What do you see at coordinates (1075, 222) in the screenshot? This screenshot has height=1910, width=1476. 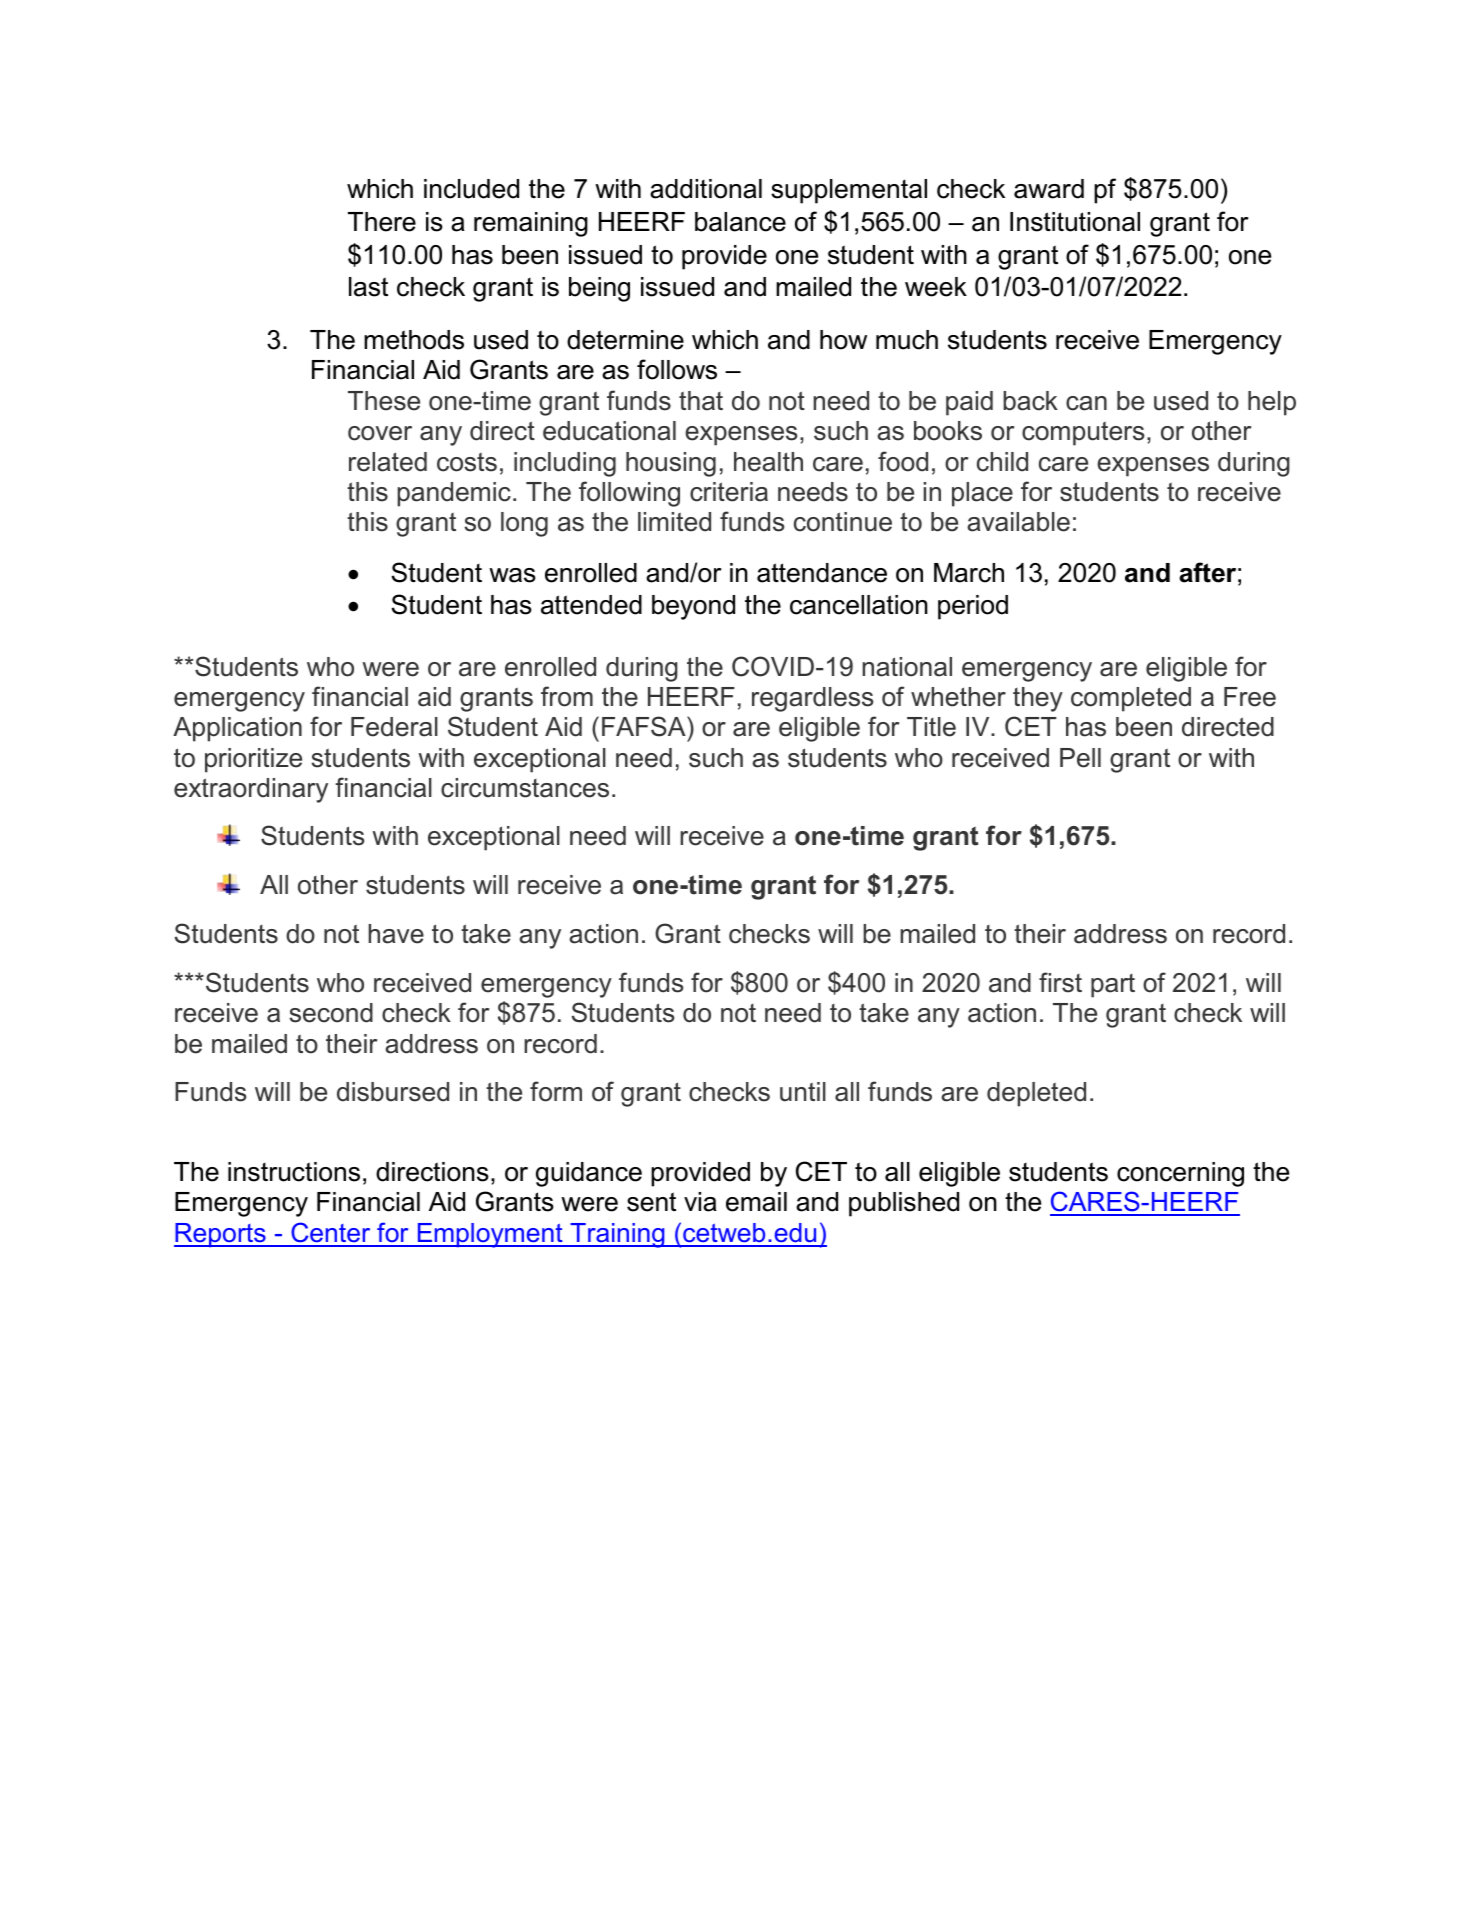 I see `Institutional` at bounding box center [1075, 222].
